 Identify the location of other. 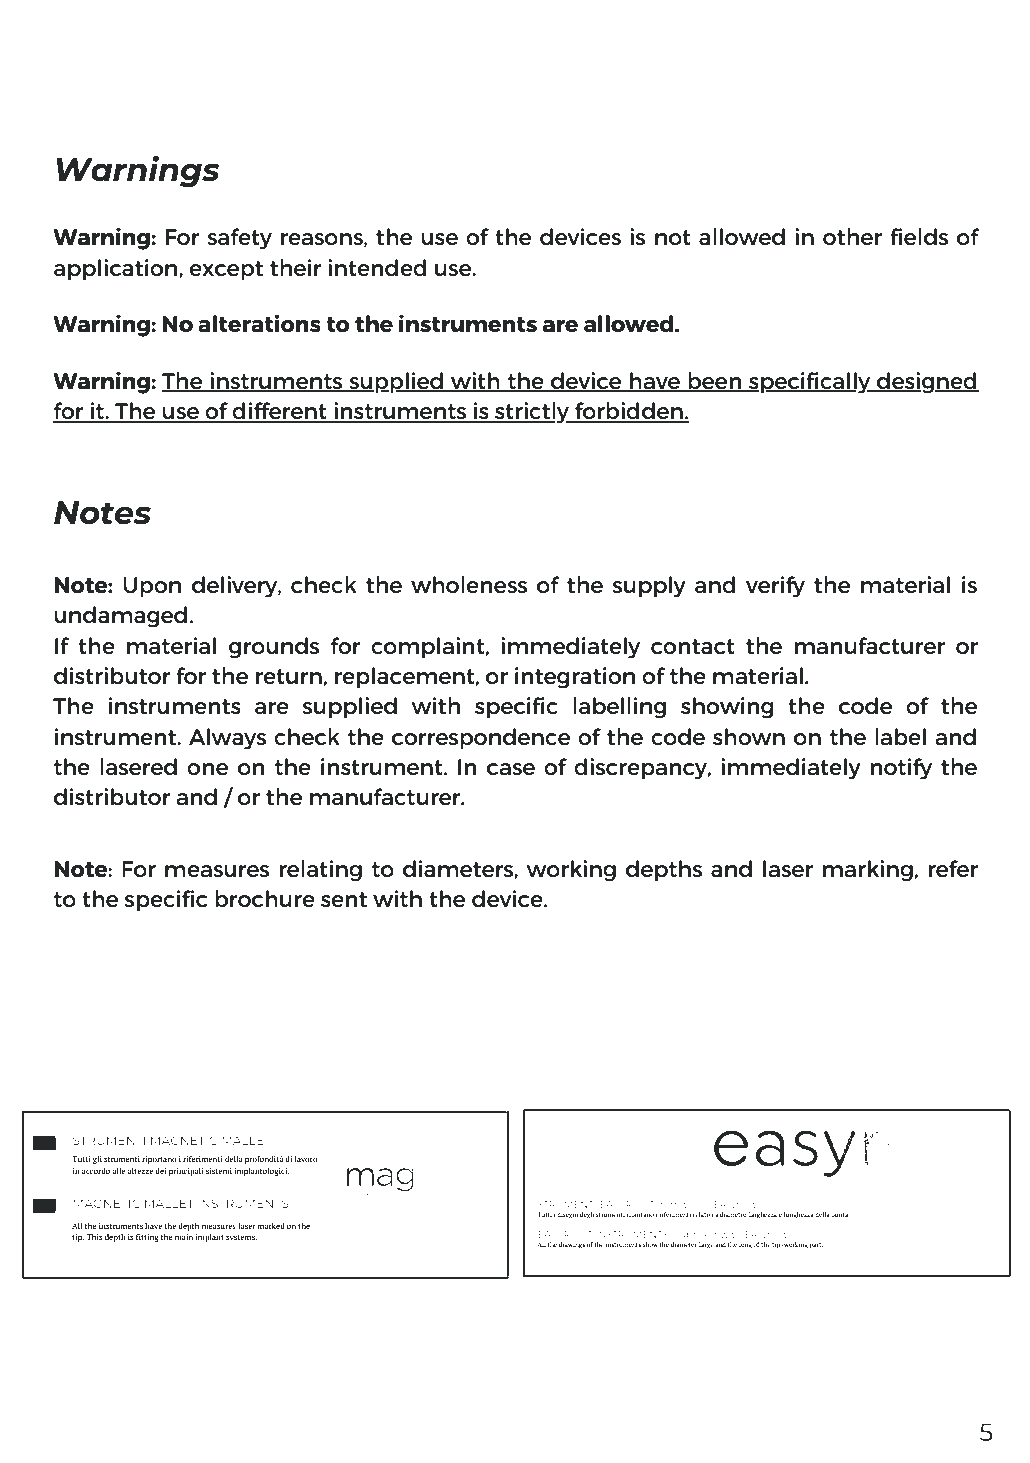
(852, 236).
